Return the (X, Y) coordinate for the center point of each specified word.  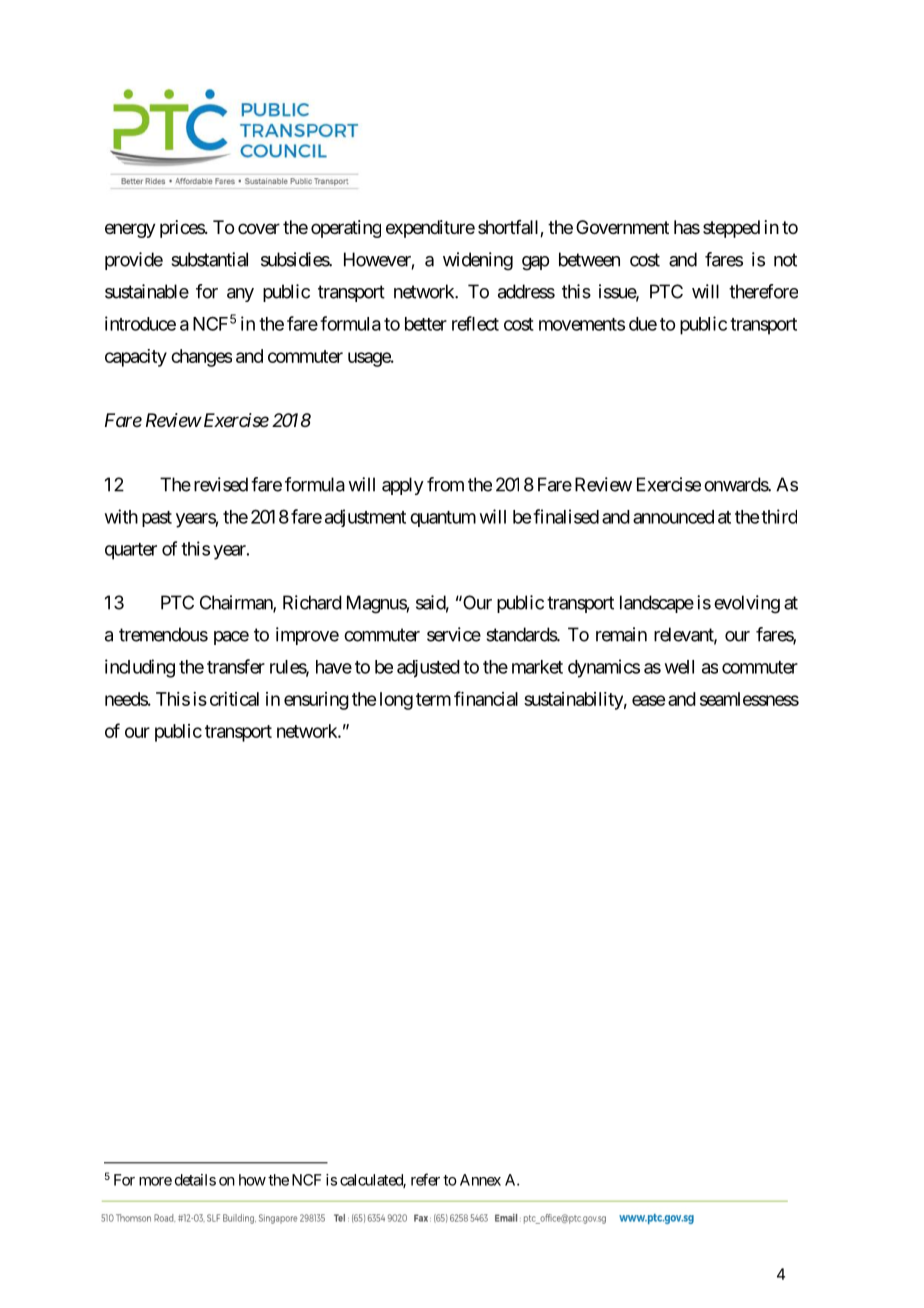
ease (648, 700)
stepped (731, 229)
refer (425, 1179)
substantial (209, 259)
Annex (480, 1180)
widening (478, 261)
